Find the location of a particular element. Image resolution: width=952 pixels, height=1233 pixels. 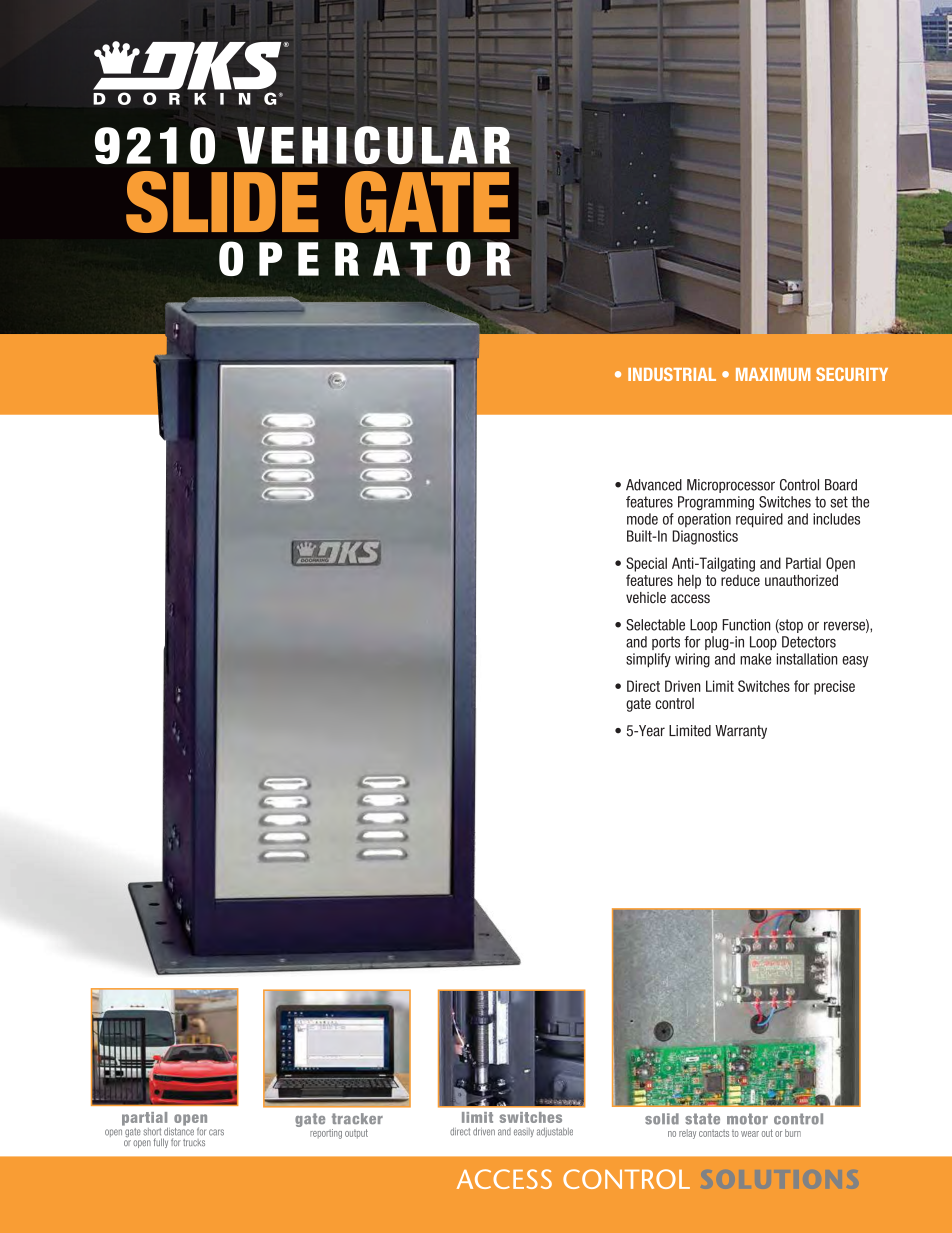

INDUSTRIAL is located at coordinates (672, 374).
